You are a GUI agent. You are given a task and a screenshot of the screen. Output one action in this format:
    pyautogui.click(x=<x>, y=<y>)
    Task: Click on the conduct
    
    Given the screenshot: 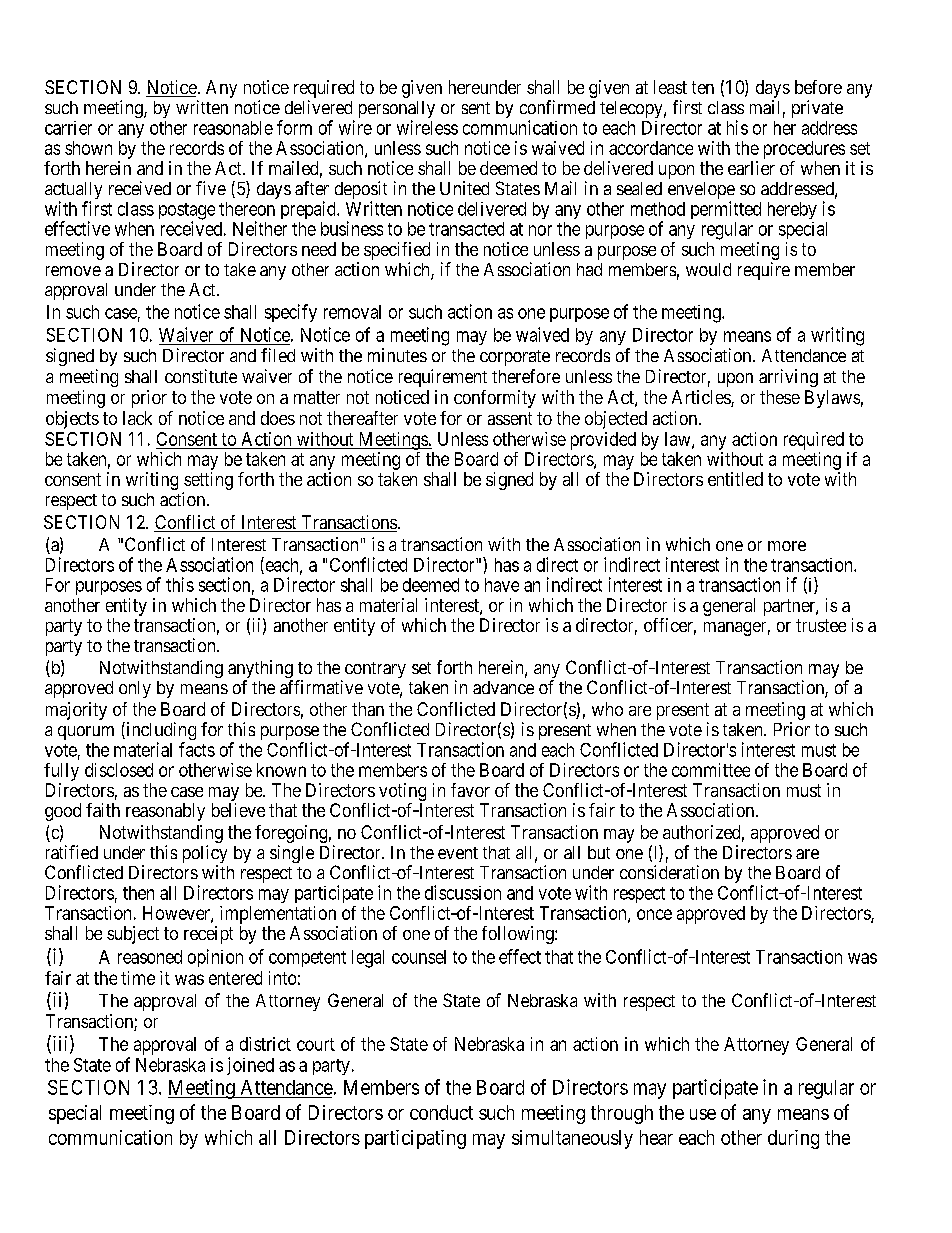 What is the action you would take?
    pyautogui.click(x=441, y=1112)
